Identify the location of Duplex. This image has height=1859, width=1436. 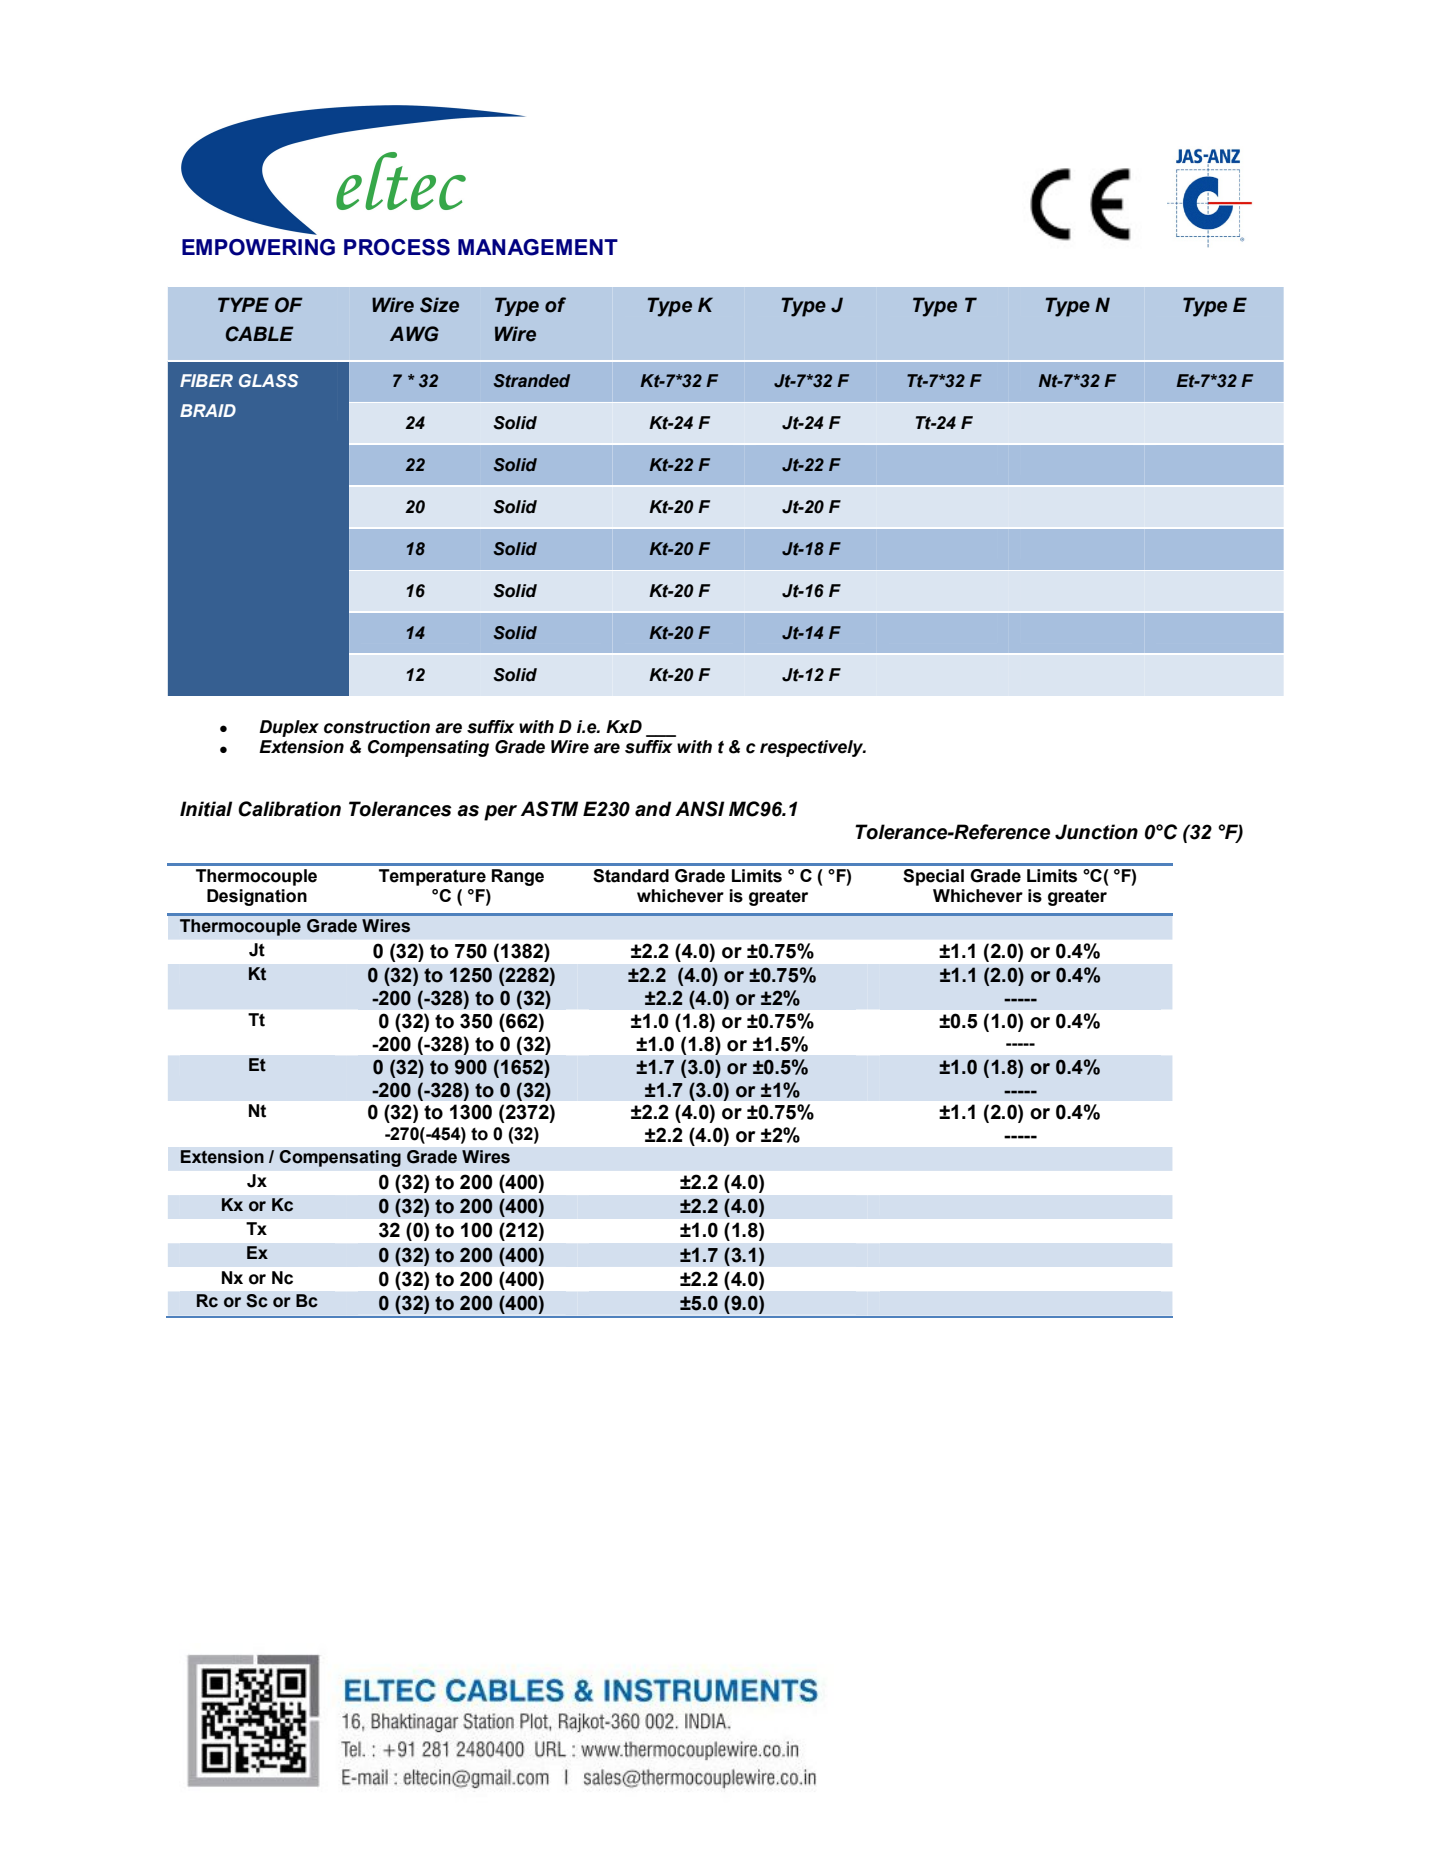
(289, 728).
